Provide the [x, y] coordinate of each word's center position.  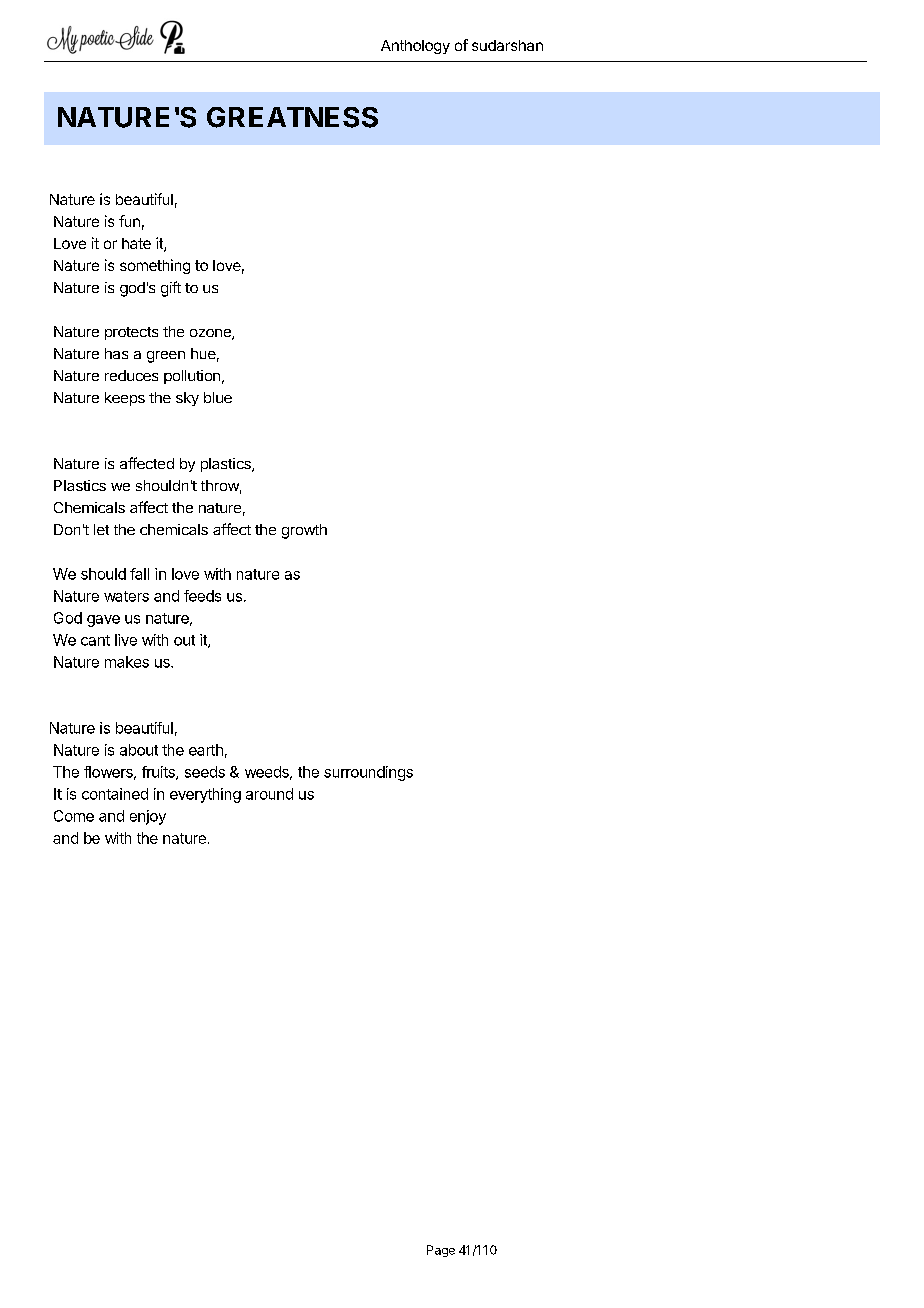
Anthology [415, 47]
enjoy [148, 817]
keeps [125, 399]
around [269, 794]
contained [115, 794]
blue [218, 397]
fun [129, 221]
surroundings [368, 773]
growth [304, 531]
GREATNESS [292, 117]
